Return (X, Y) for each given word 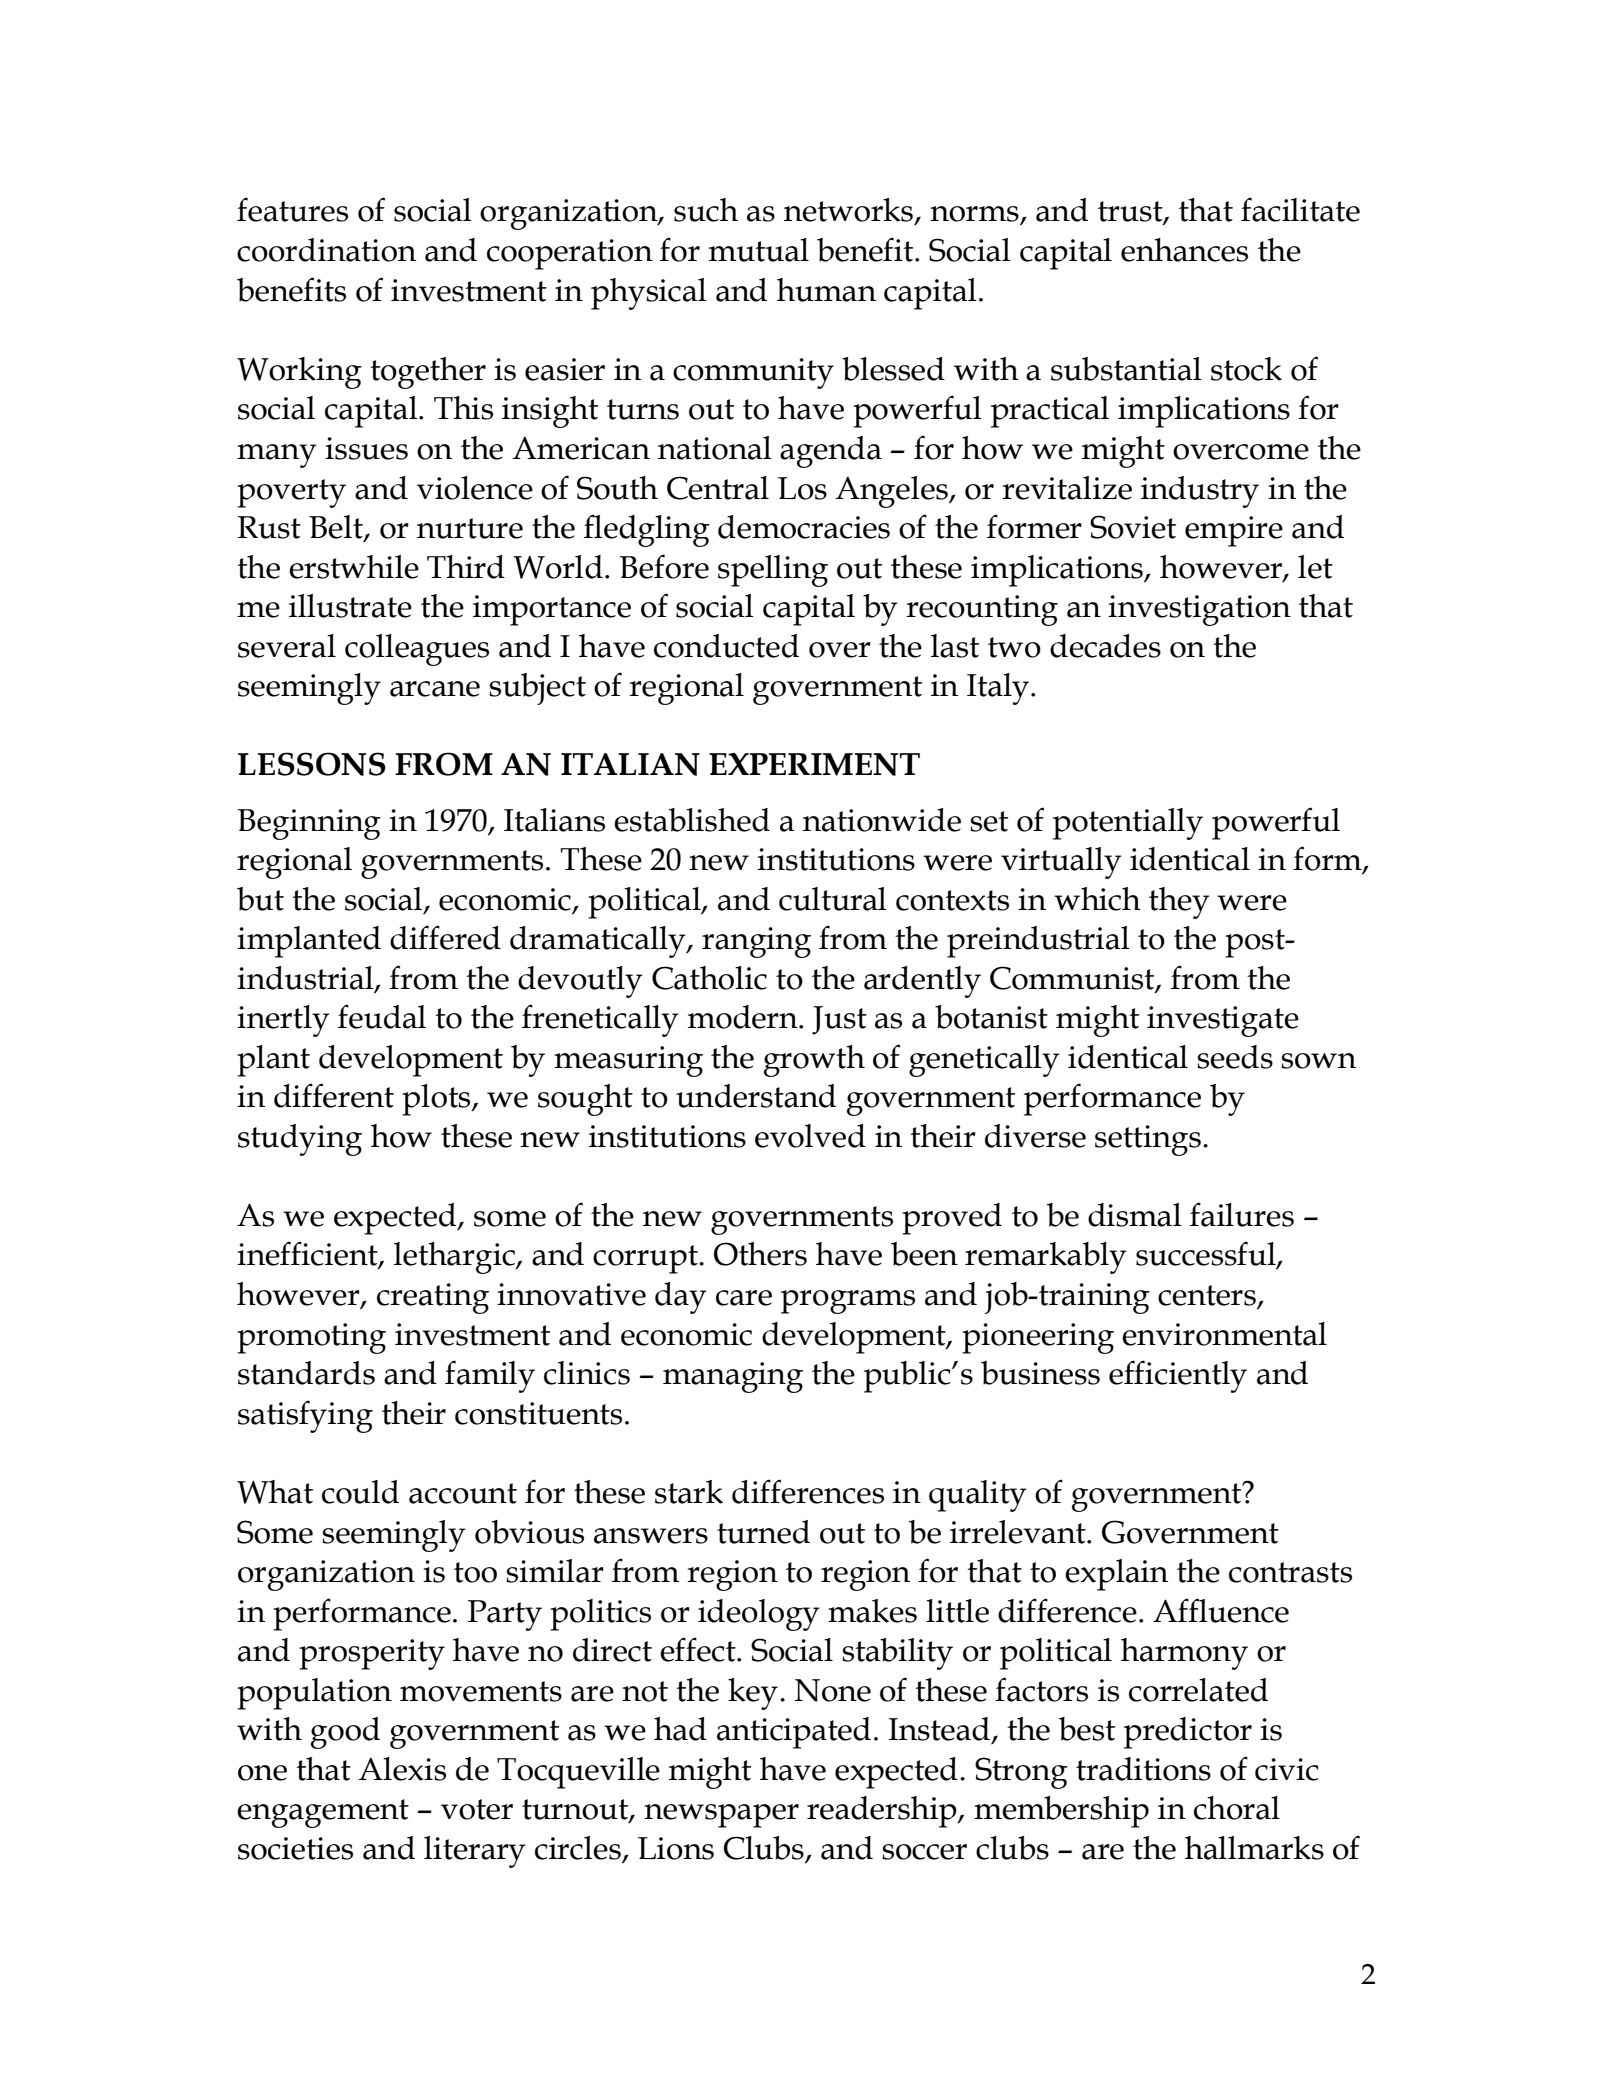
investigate (1223, 1021)
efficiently (1178, 1376)
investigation (1199, 610)
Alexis (402, 1769)
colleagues (417, 650)
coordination (326, 250)
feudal (382, 1016)
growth (814, 1061)
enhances (1184, 250)
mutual (759, 250)
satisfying (305, 1416)
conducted (726, 646)
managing (733, 1377)
